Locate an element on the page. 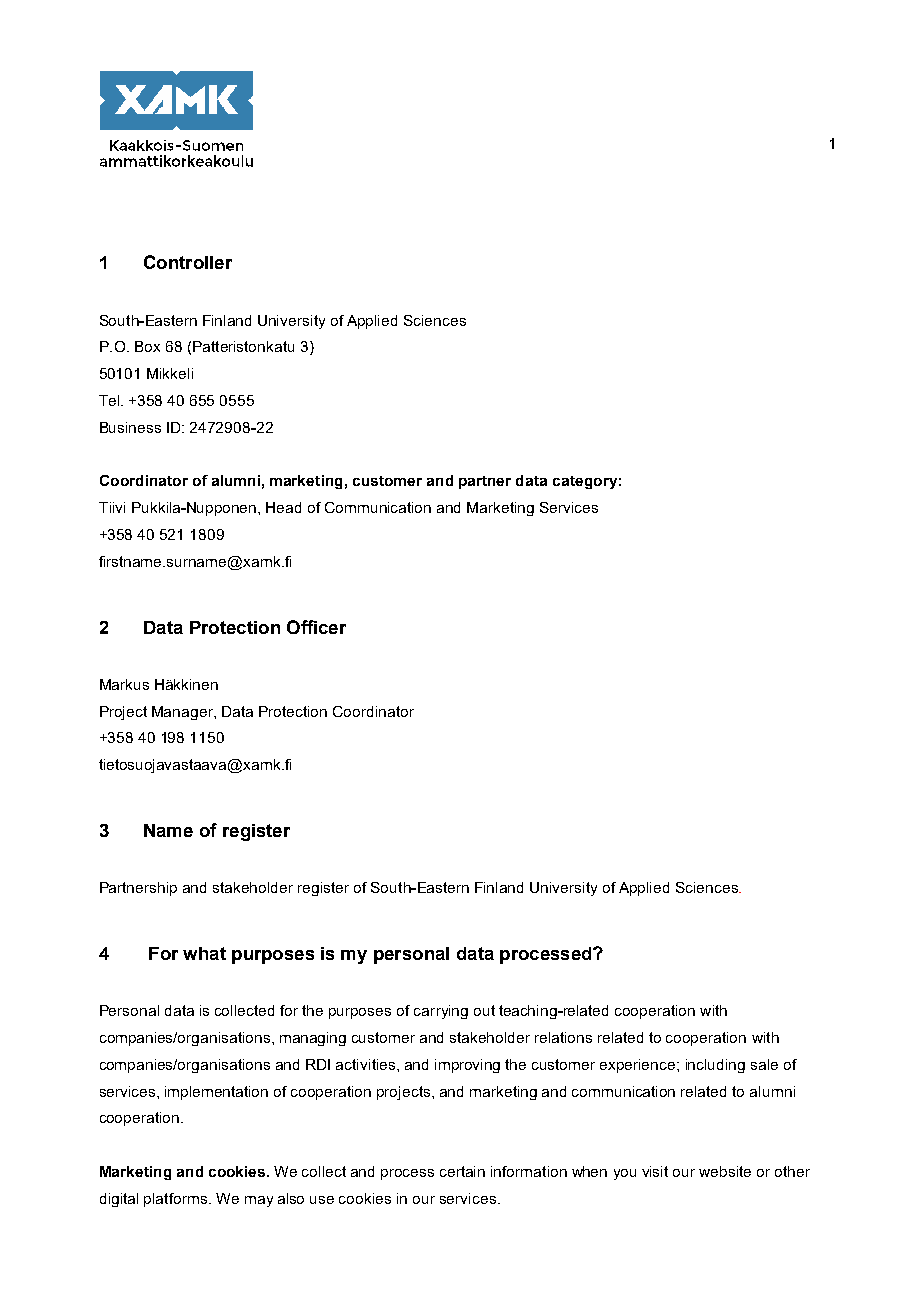 The height and width of the image is (1308, 924). Officer is located at coordinates (316, 627).
